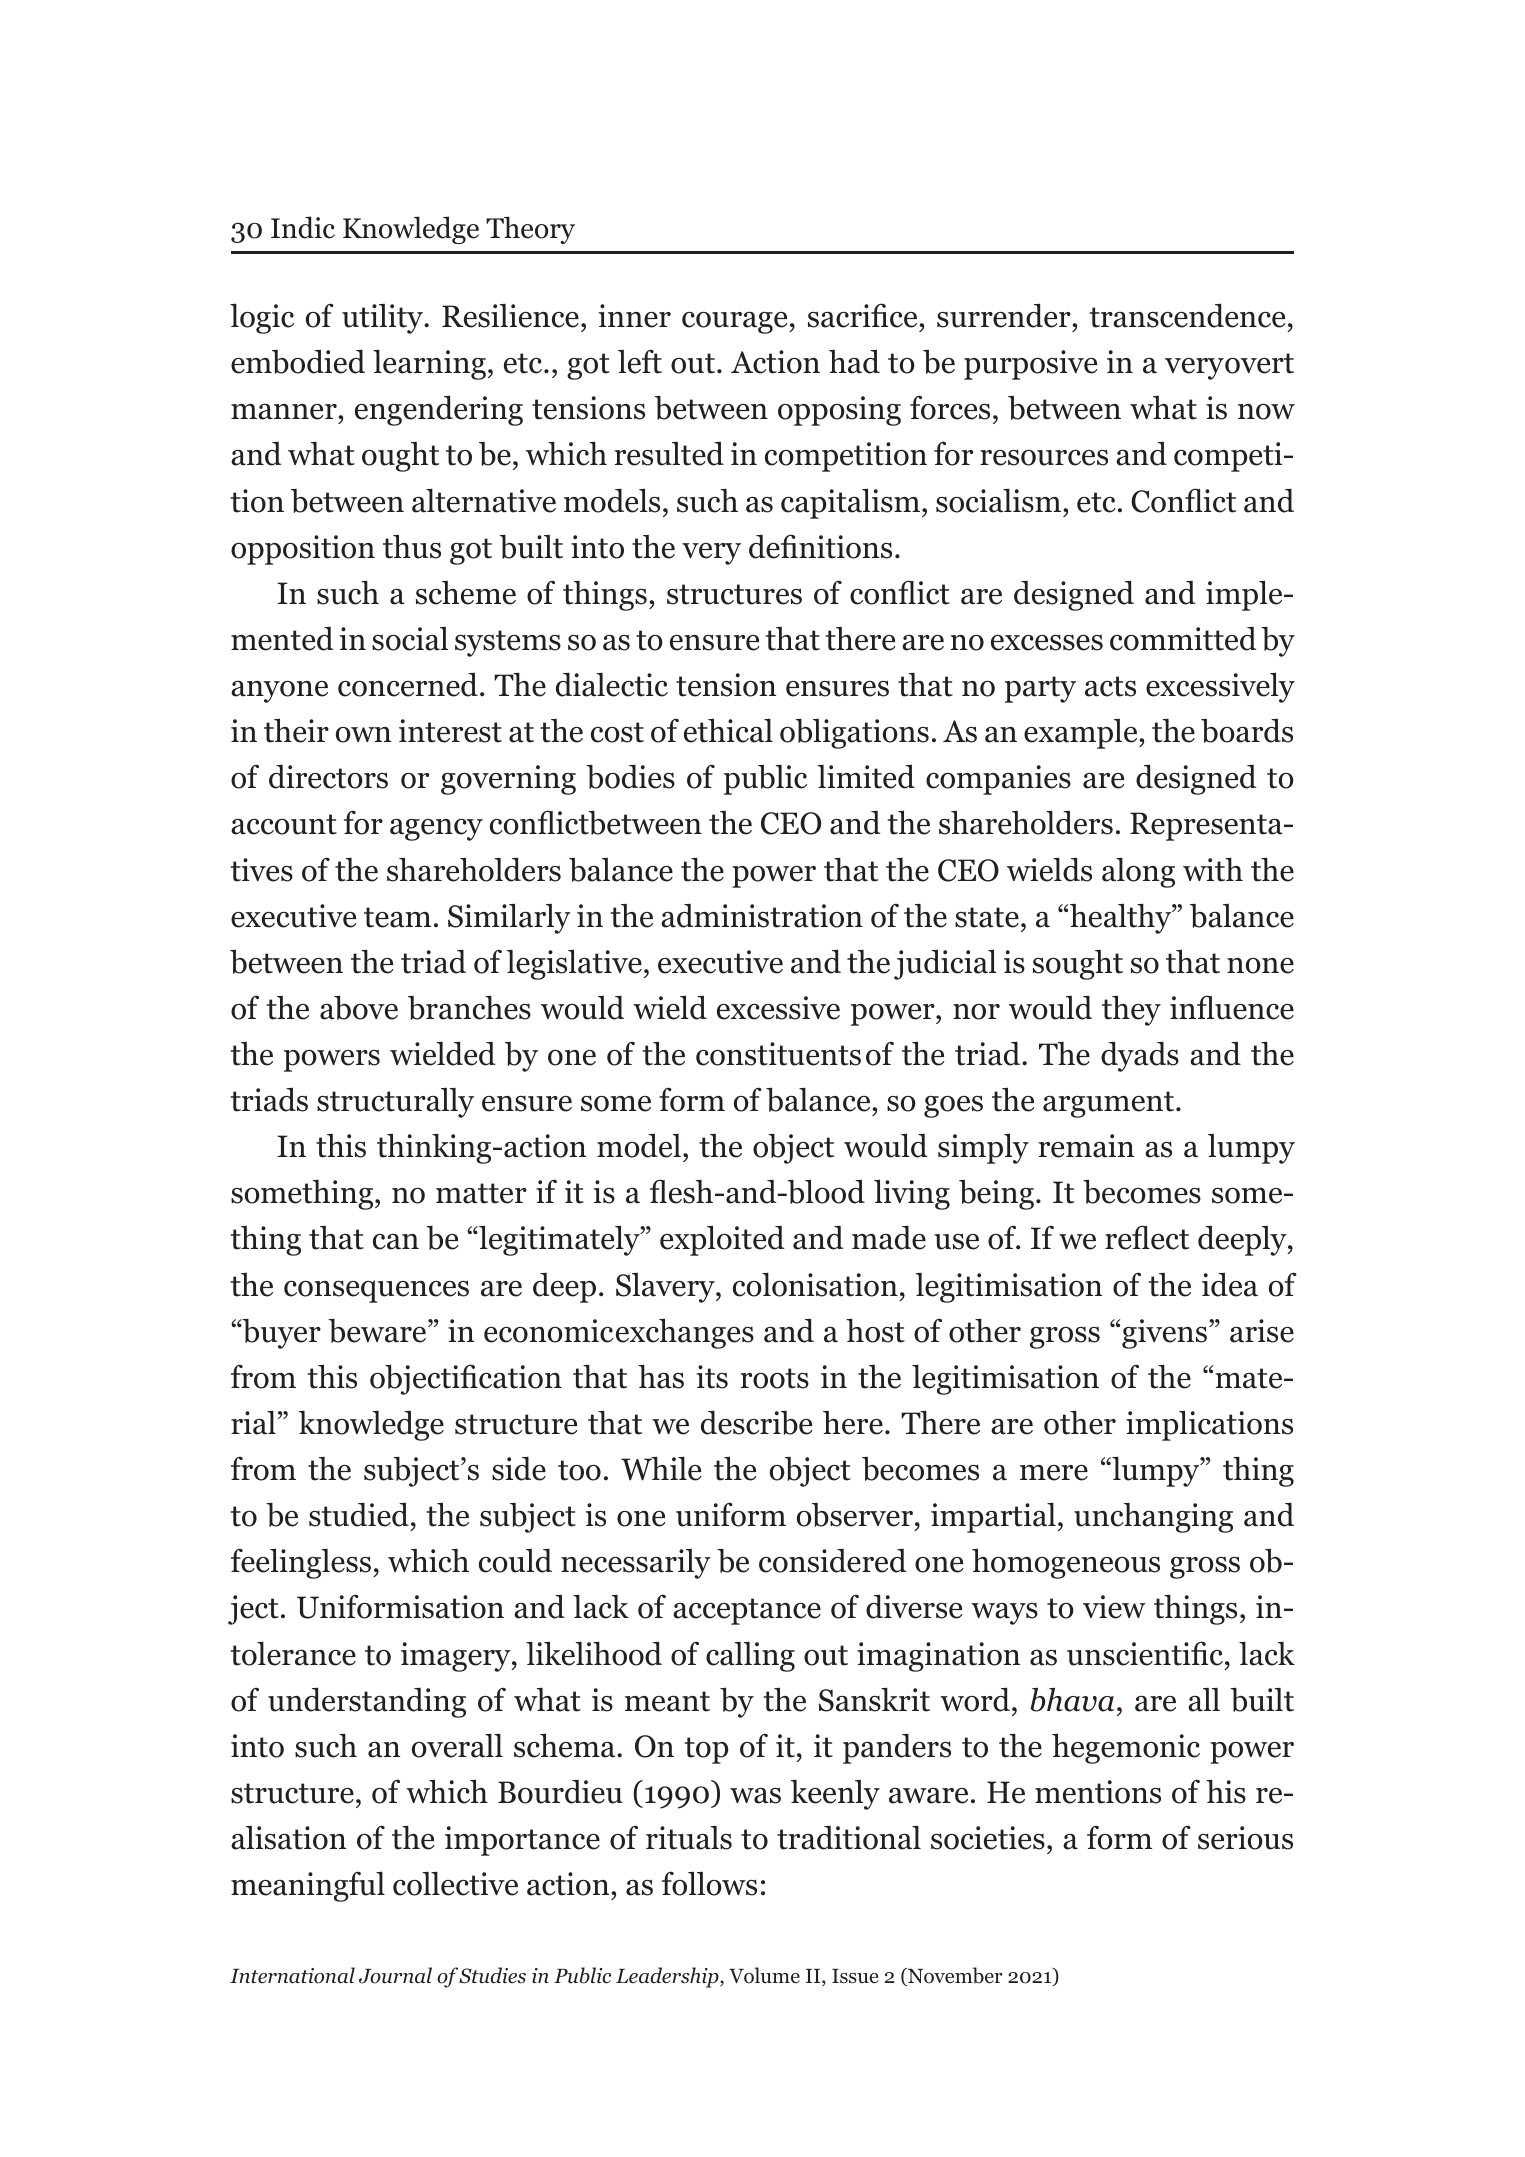 Image resolution: width=1525 pixels, height=2157 pixels. Describe the element at coordinates (397, 917) in the screenshot. I see `team` at that location.
